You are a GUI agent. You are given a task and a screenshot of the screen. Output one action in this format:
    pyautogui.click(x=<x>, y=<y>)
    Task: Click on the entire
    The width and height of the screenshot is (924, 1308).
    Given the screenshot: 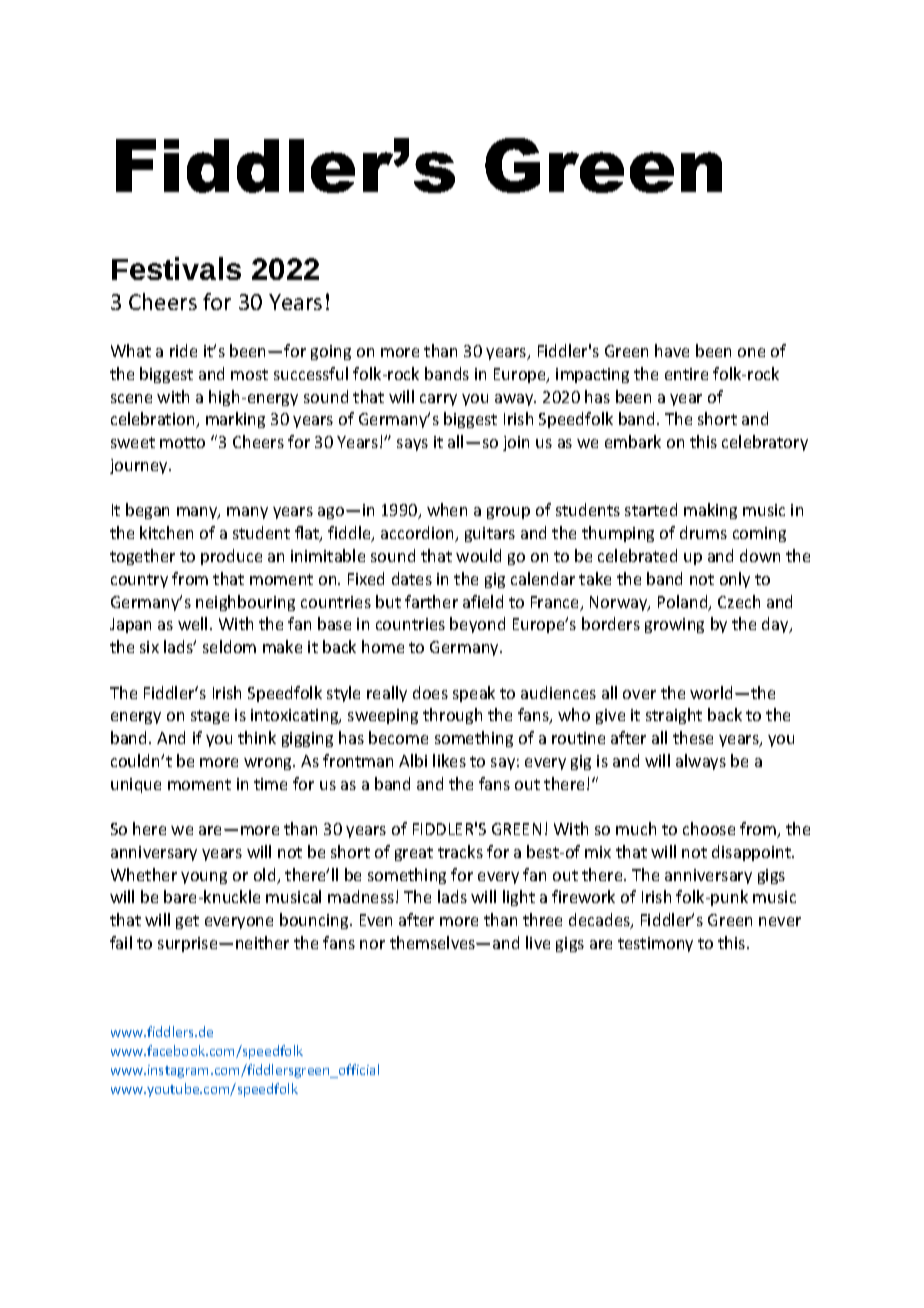 What is the action you would take?
    pyautogui.click(x=686, y=374)
